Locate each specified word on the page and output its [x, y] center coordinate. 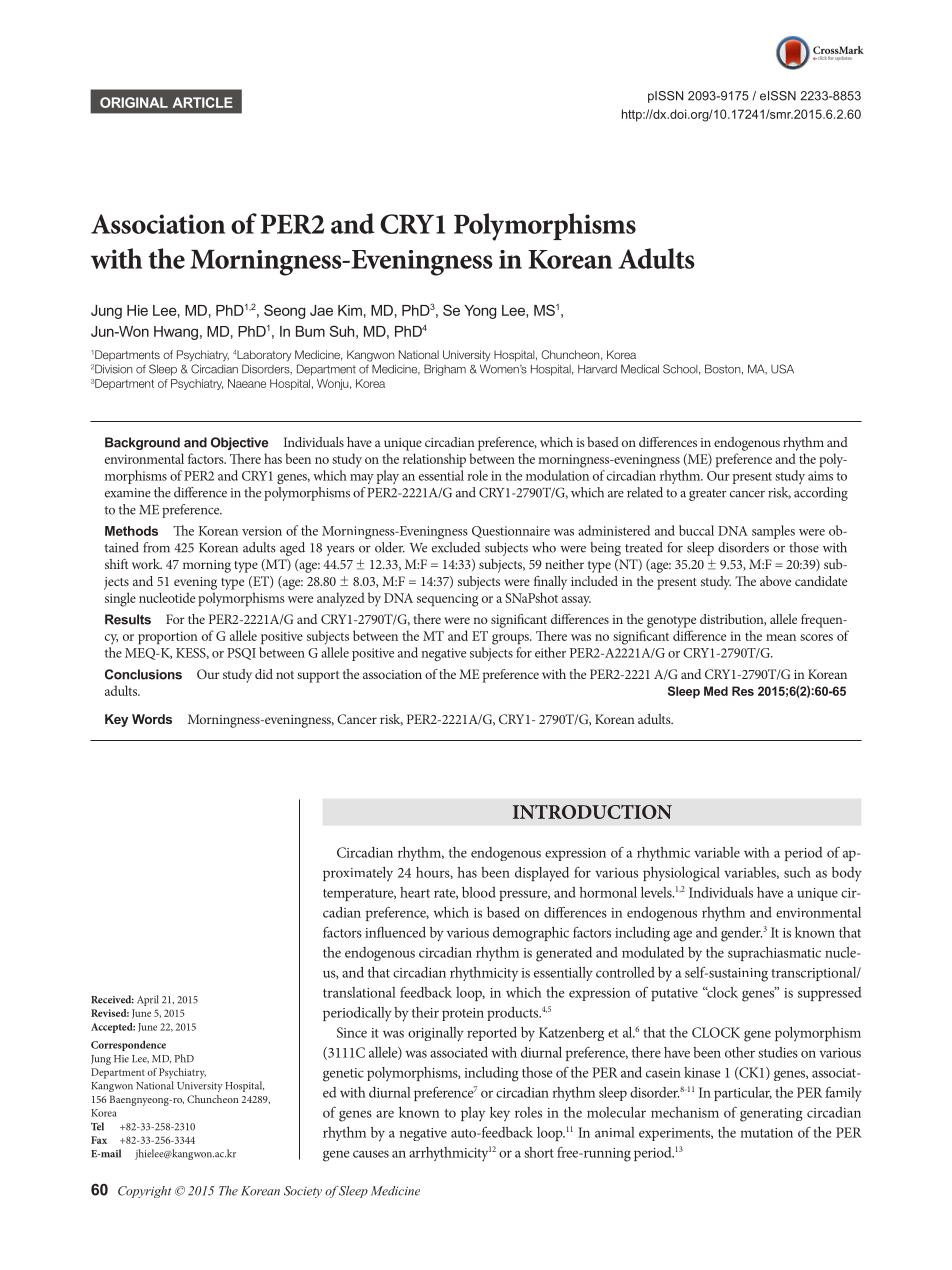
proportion [168, 637]
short [539, 1152]
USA [782, 369]
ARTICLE [203, 102]
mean [781, 637]
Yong [480, 312]
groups [511, 639]
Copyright [144, 1192]
